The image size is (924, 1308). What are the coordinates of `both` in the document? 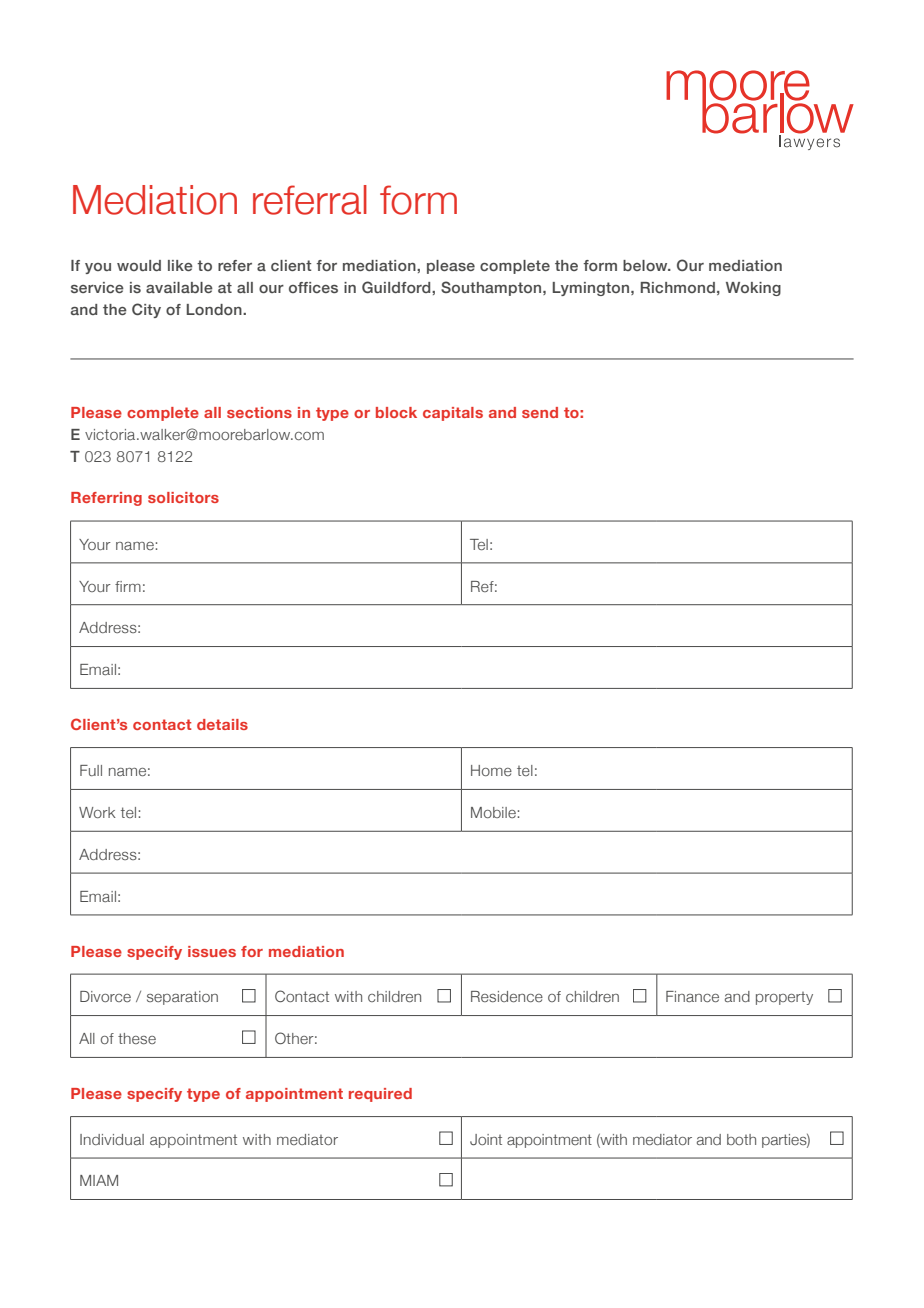 It's located at (741, 1139).
